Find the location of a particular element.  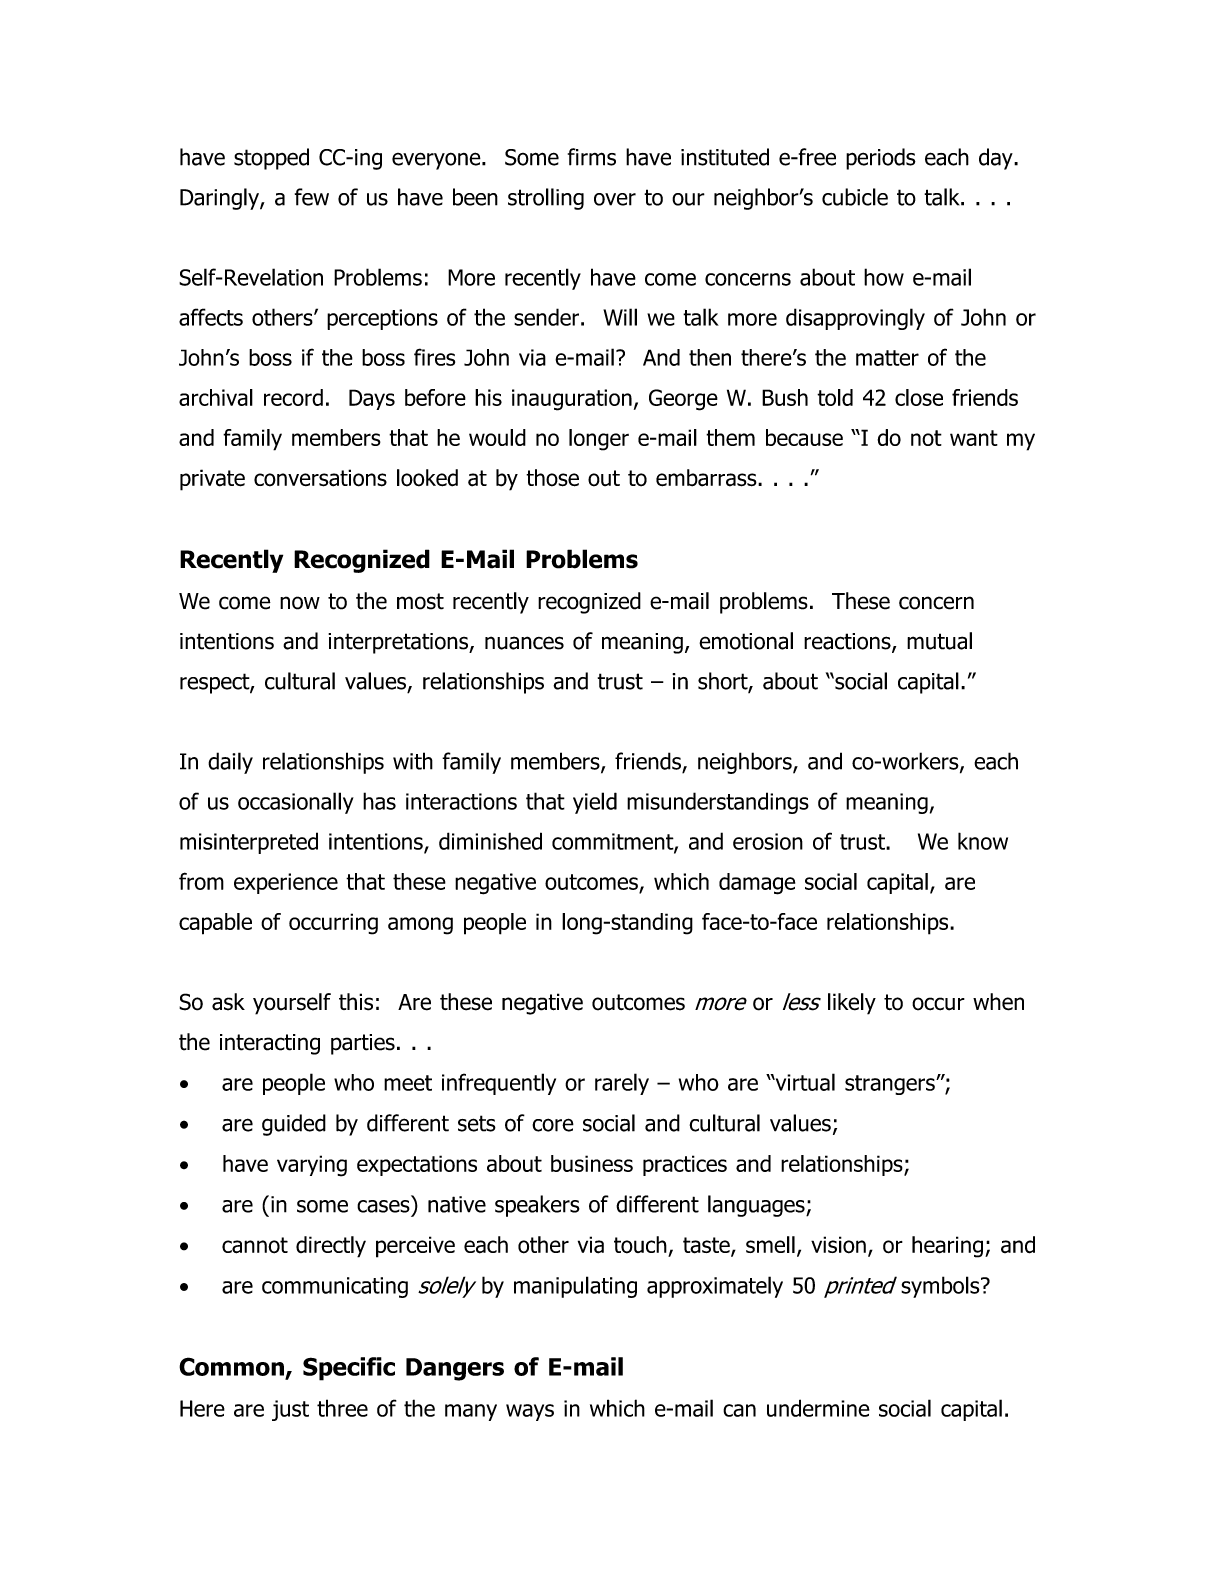

mutual is located at coordinates (939, 641).
